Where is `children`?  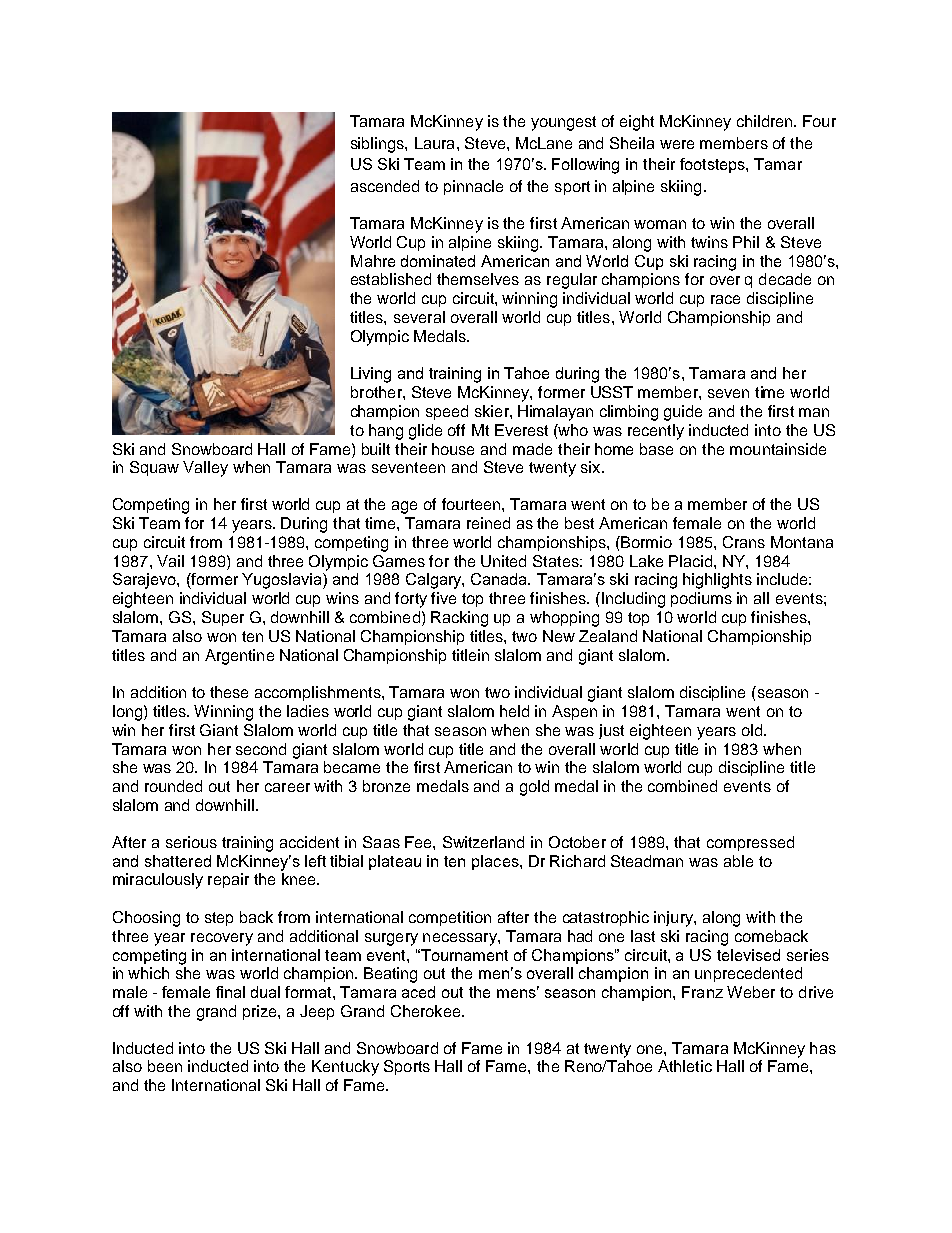 children is located at coordinates (766, 121).
